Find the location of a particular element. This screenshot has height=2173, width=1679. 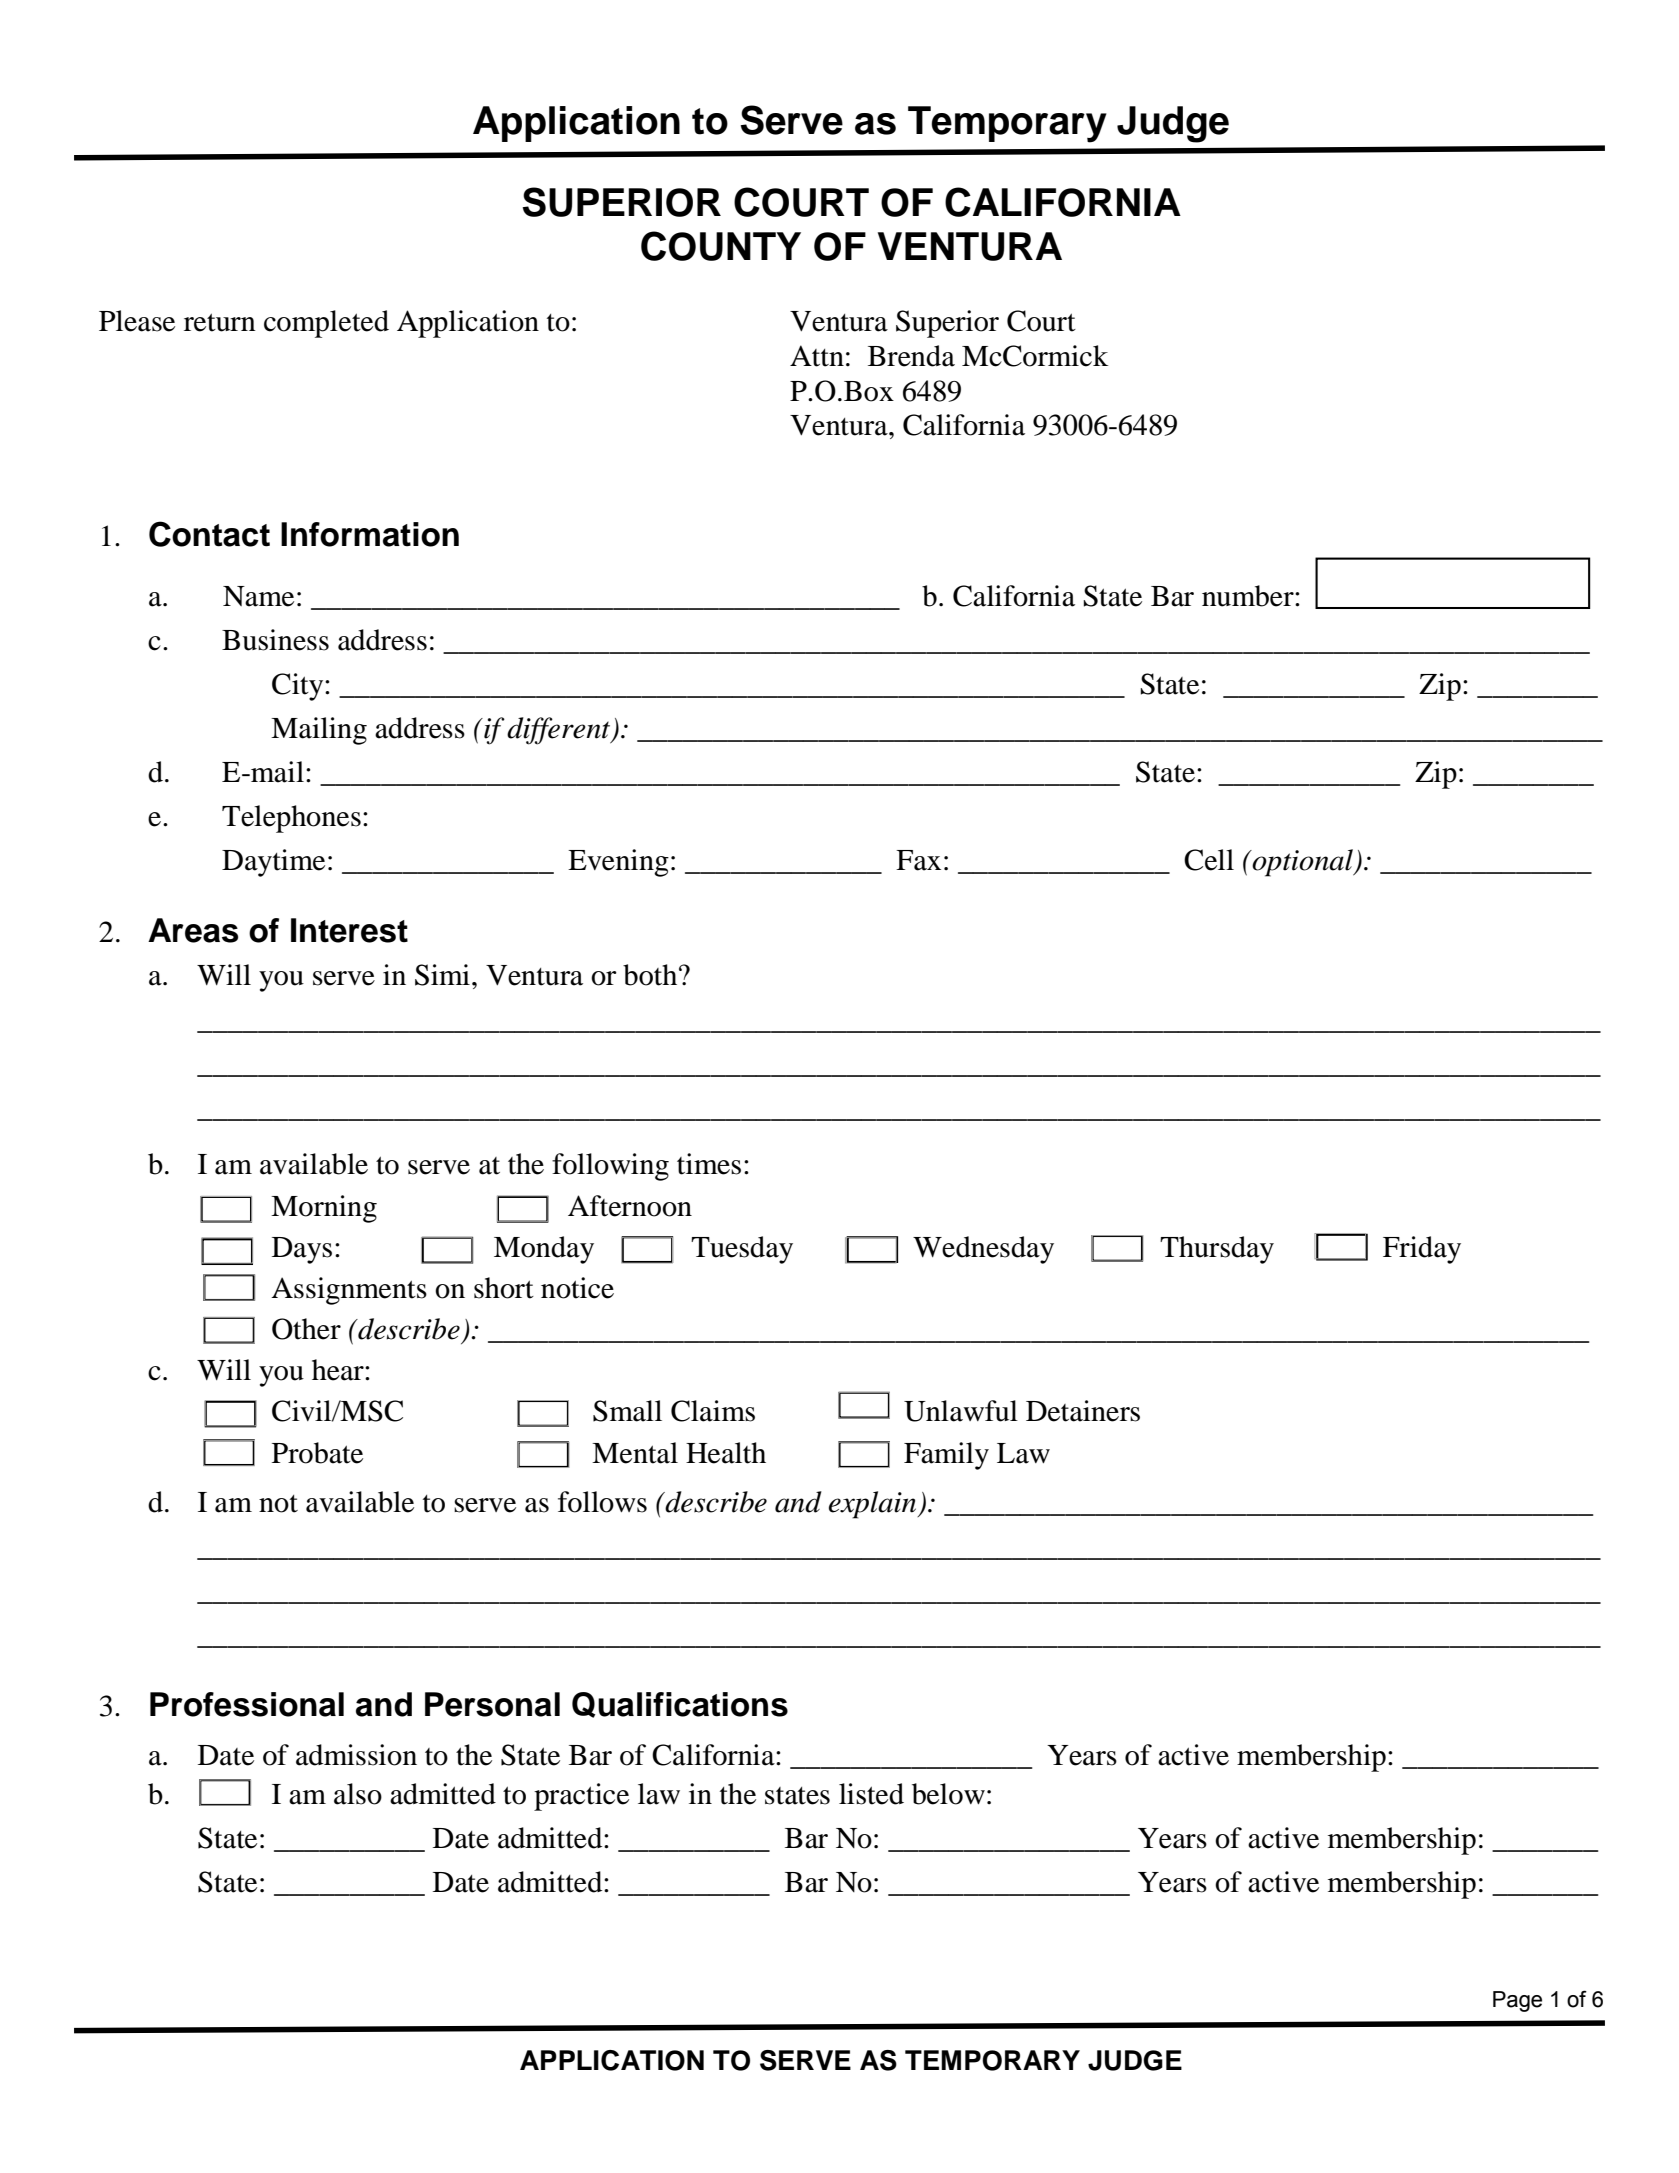

Claims is located at coordinates (713, 1411).
